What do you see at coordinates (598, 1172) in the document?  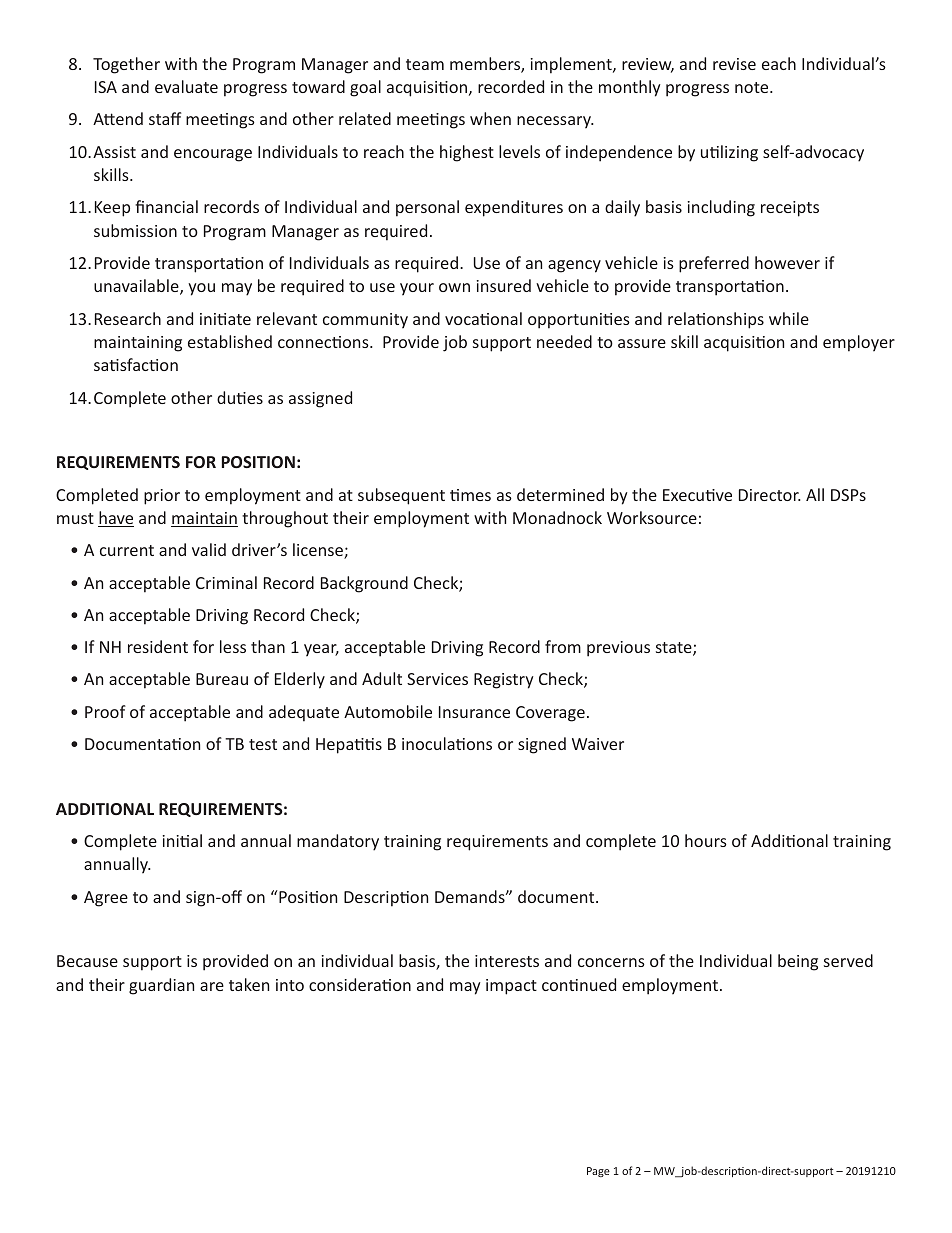 I see `Page` at bounding box center [598, 1172].
